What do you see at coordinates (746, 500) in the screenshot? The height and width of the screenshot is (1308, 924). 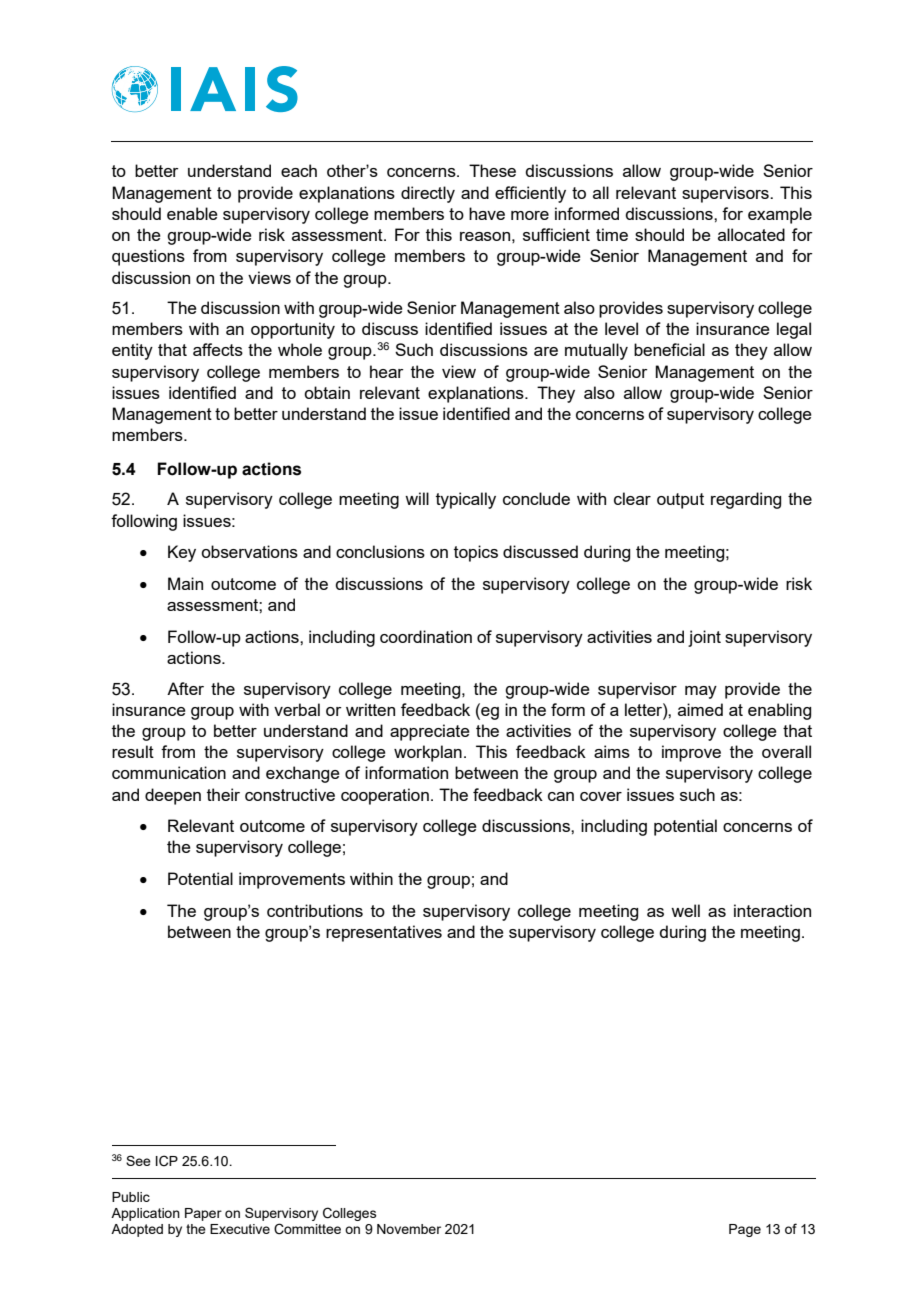 I see `regarding` at bounding box center [746, 500].
